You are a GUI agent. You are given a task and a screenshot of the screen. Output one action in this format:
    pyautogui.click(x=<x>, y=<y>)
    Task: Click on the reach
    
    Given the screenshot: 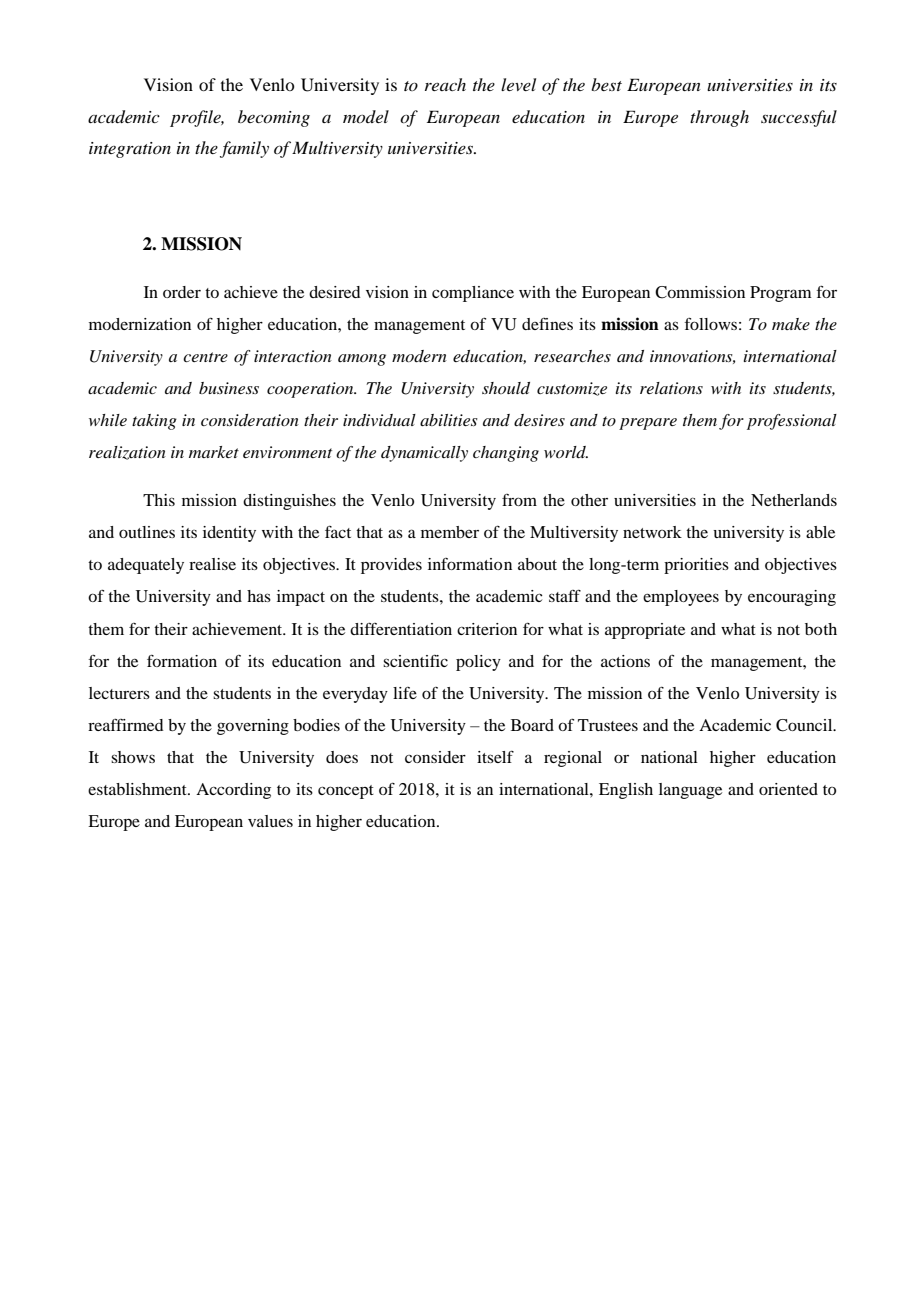 What is the action you would take?
    pyautogui.click(x=445, y=84)
